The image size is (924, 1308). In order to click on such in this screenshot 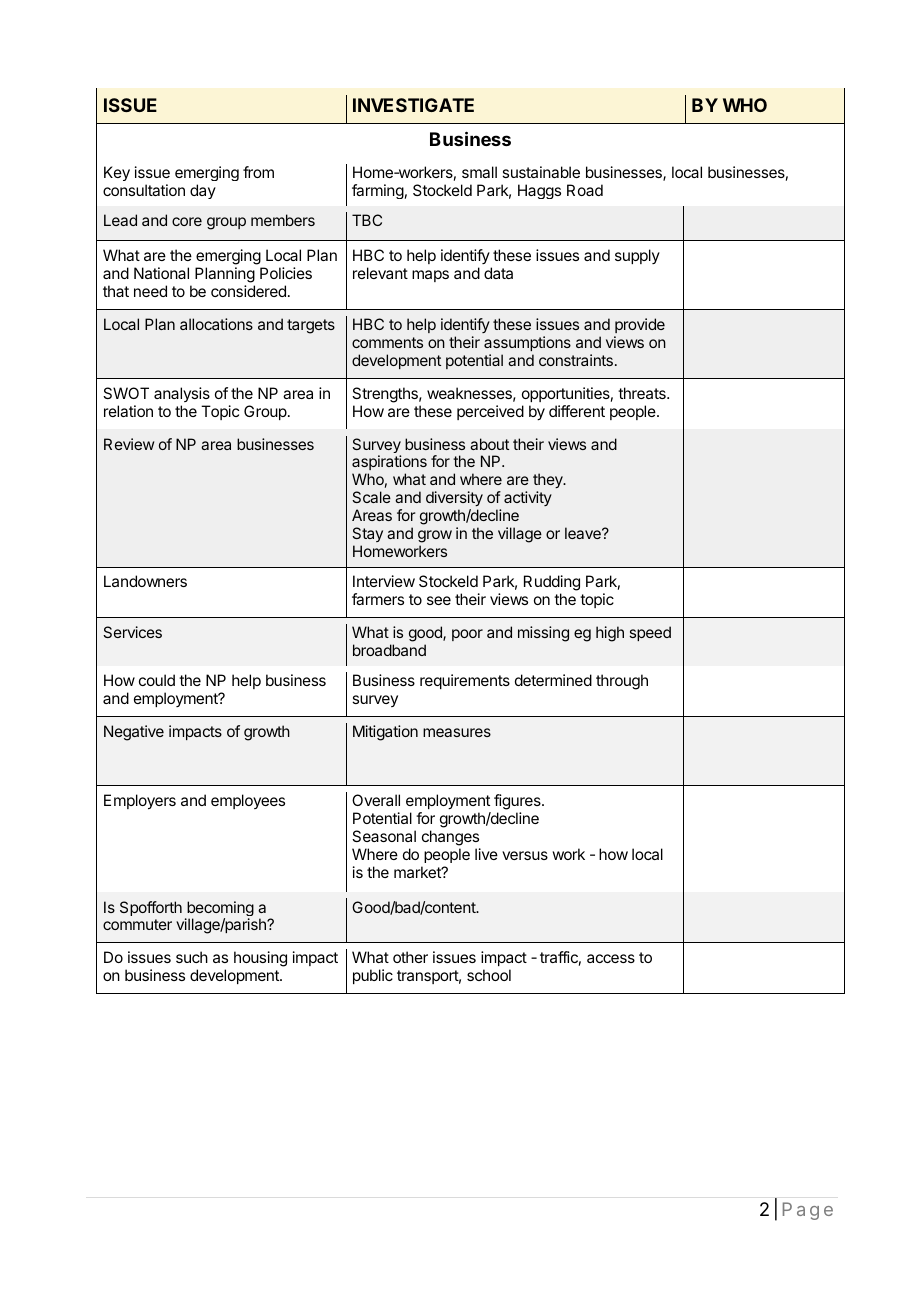, I will do `click(192, 957)`.
